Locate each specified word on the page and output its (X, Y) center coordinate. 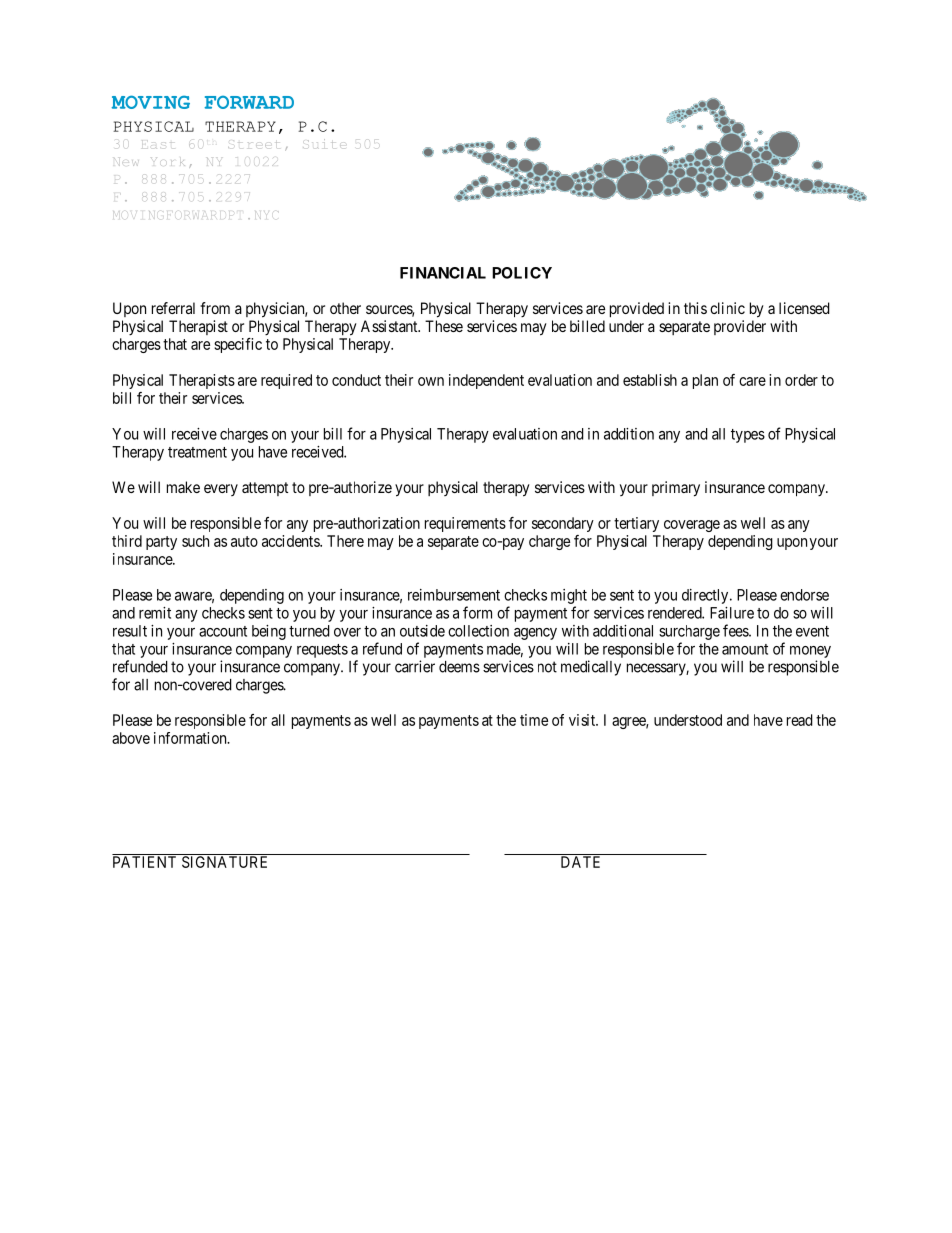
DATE (580, 862)
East (157, 142)
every (221, 490)
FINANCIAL (443, 273)
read (800, 720)
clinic (727, 308)
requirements (465, 524)
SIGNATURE (224, 862)
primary (676, 489)
